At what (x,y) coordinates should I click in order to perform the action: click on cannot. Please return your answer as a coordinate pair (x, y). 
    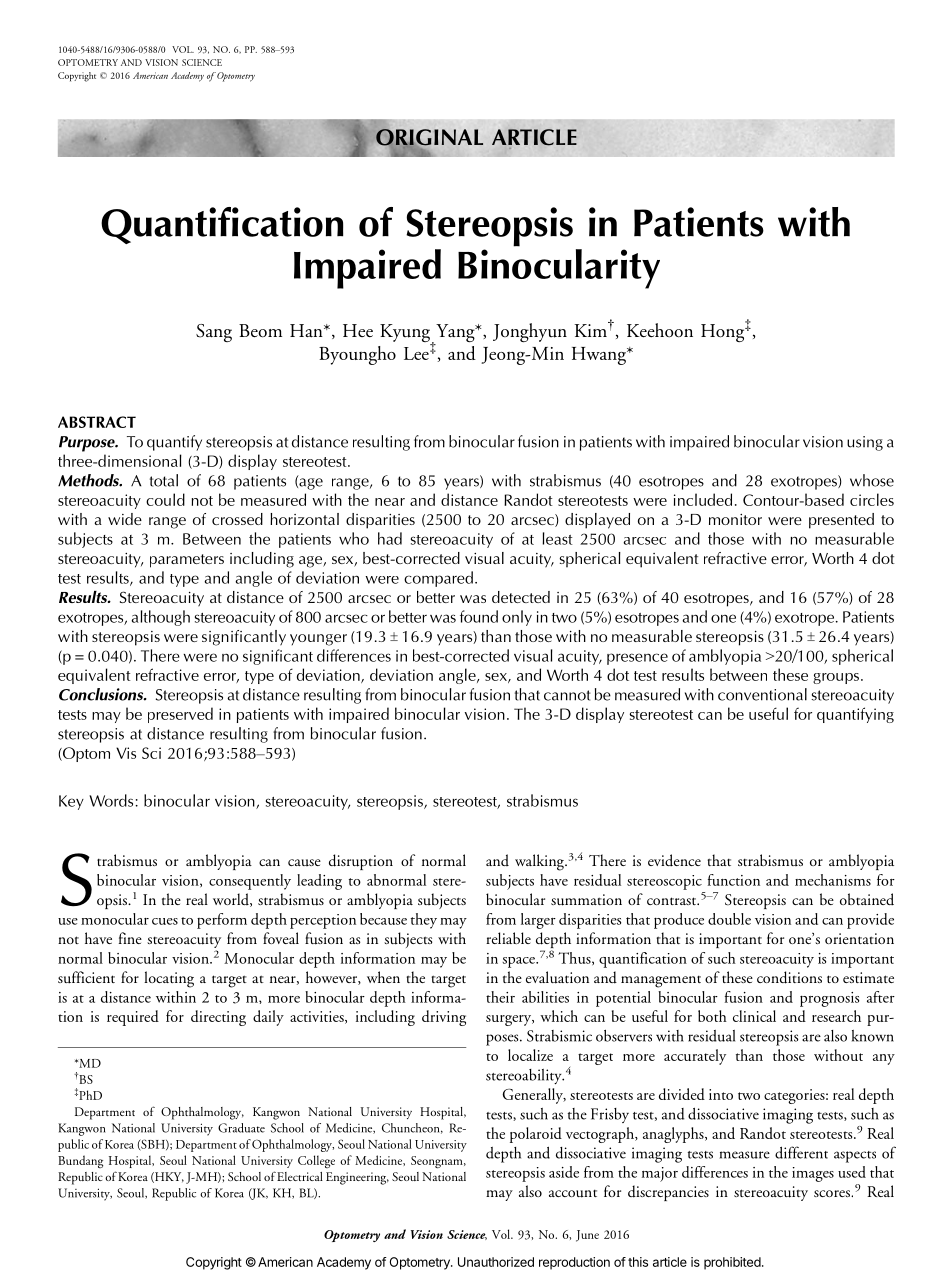
    Looking at the image, I should click on (567, 695).
